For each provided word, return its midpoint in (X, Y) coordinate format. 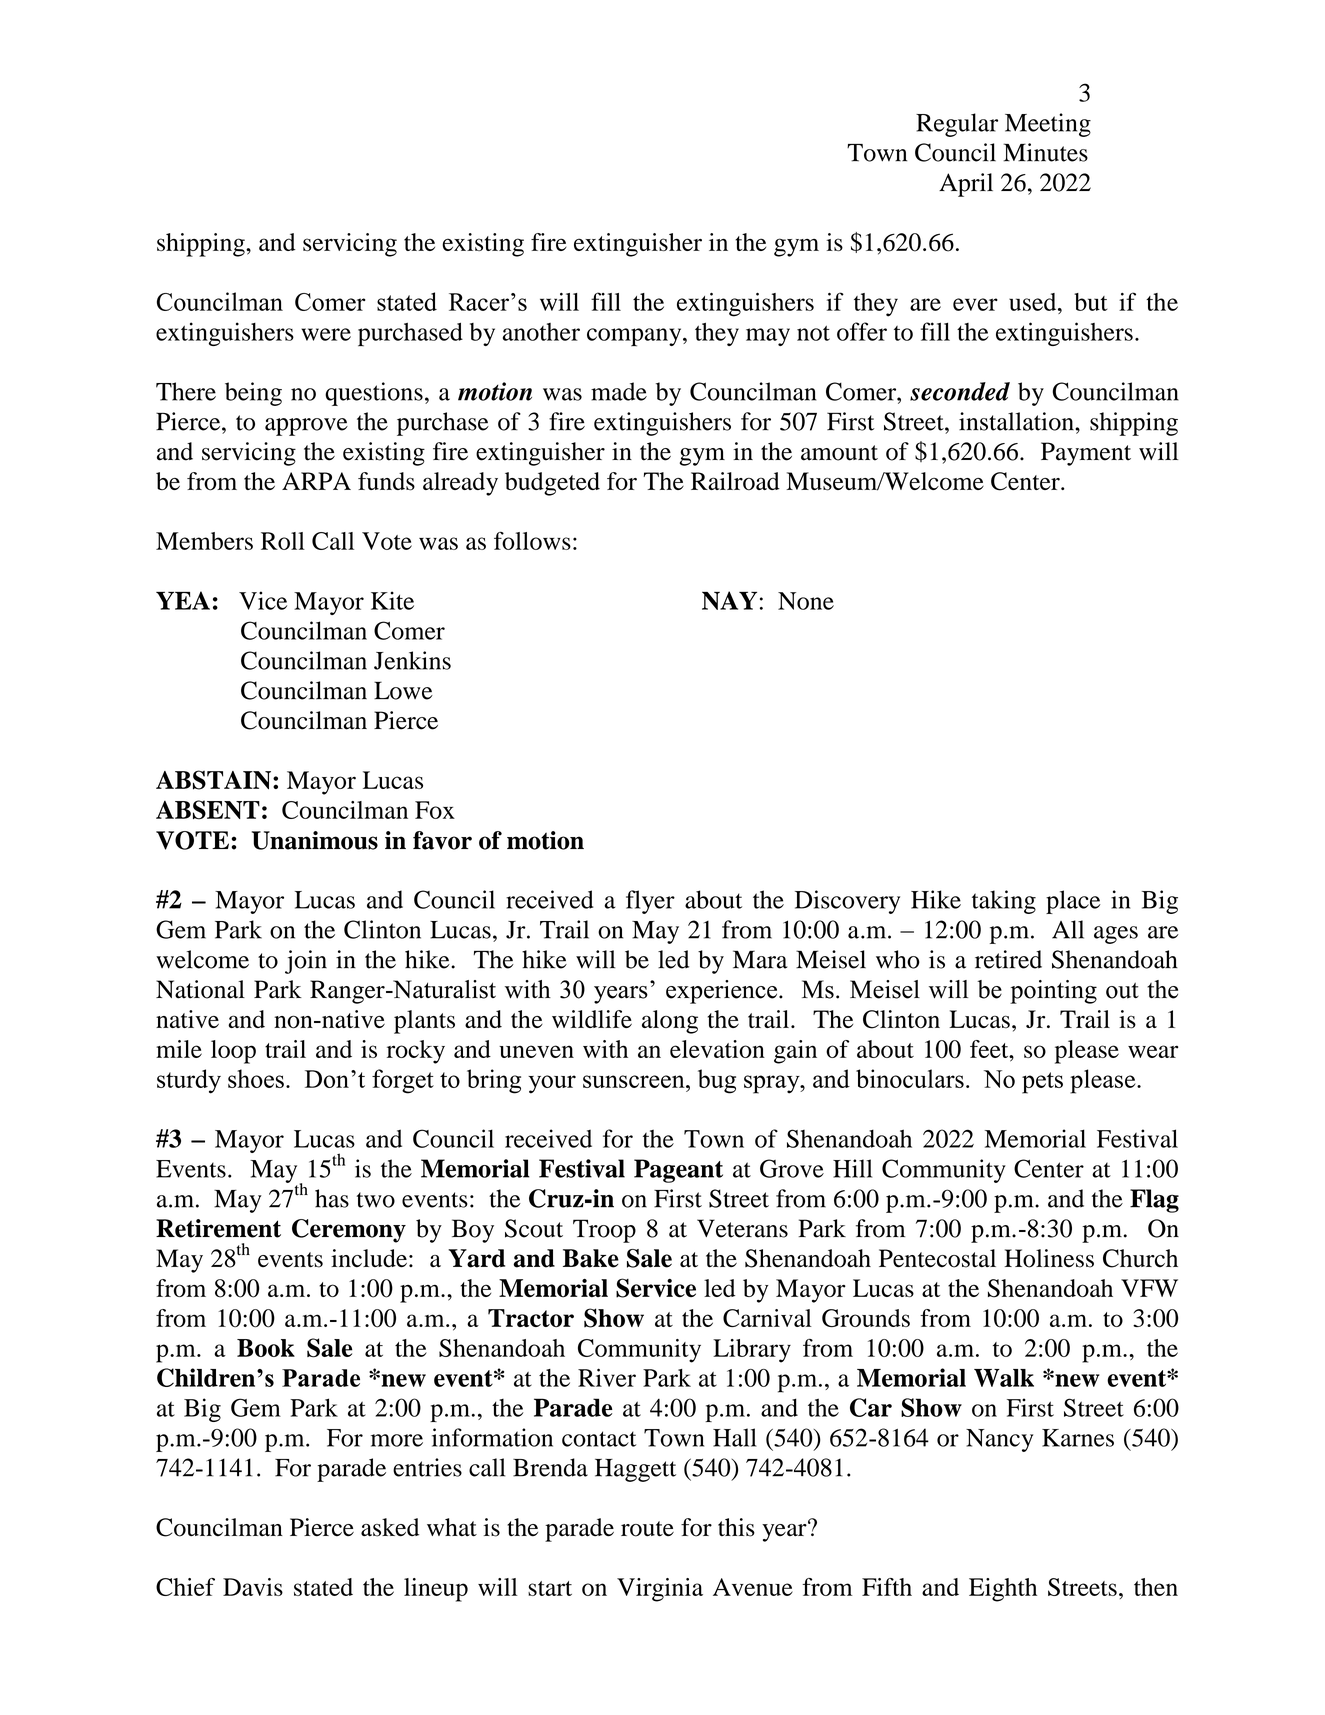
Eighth (1003, 1590)
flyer (650, 902)
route (647, 1529)
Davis (253, 1587)
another (541, 332)
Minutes (1045, 152)
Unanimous (315, 840)
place (1073, 902)
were (326, 334)
